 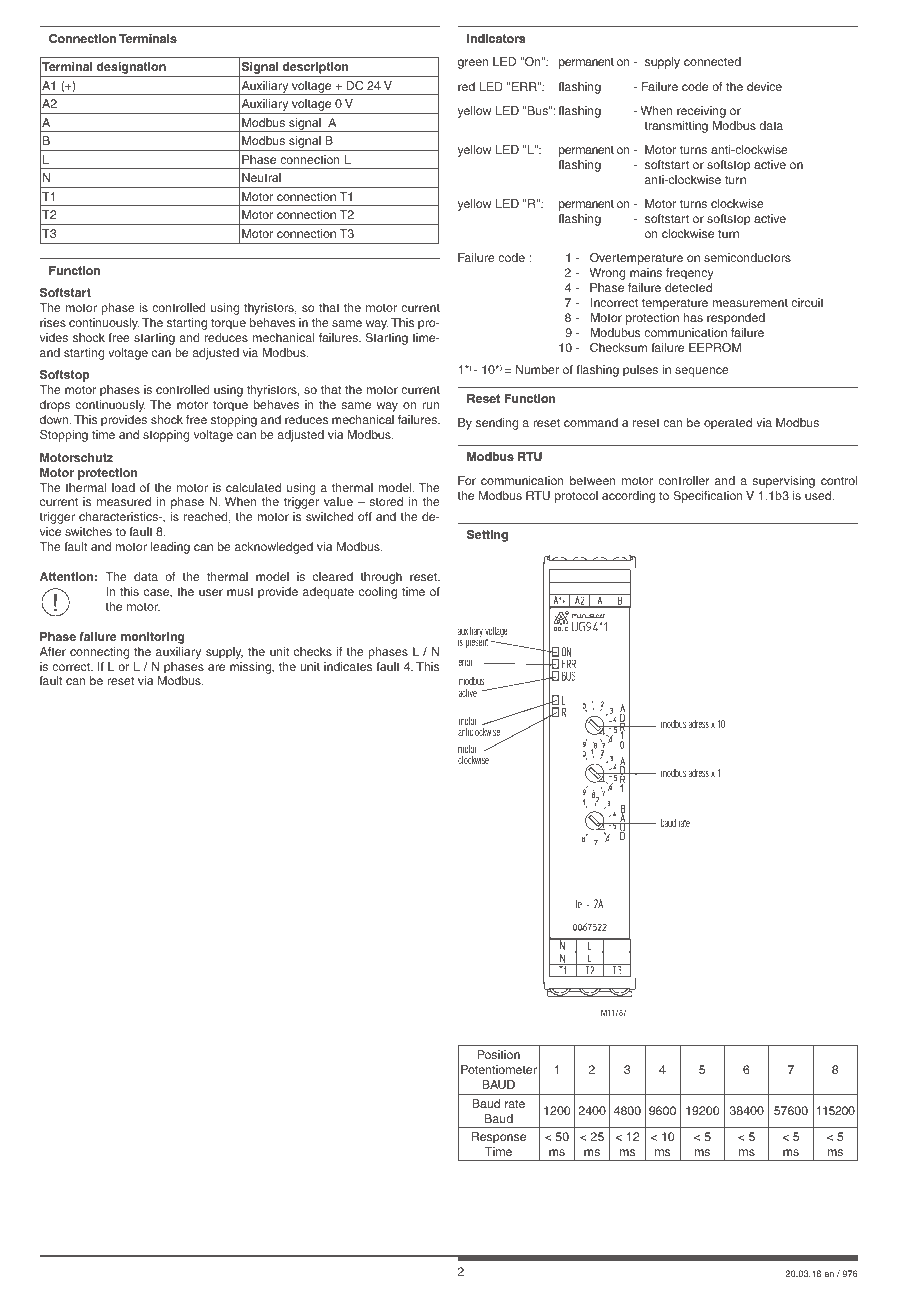 What do you see at coordinates (53, 322) in the page?
I see `rises` at bounding box center [53, 322].
